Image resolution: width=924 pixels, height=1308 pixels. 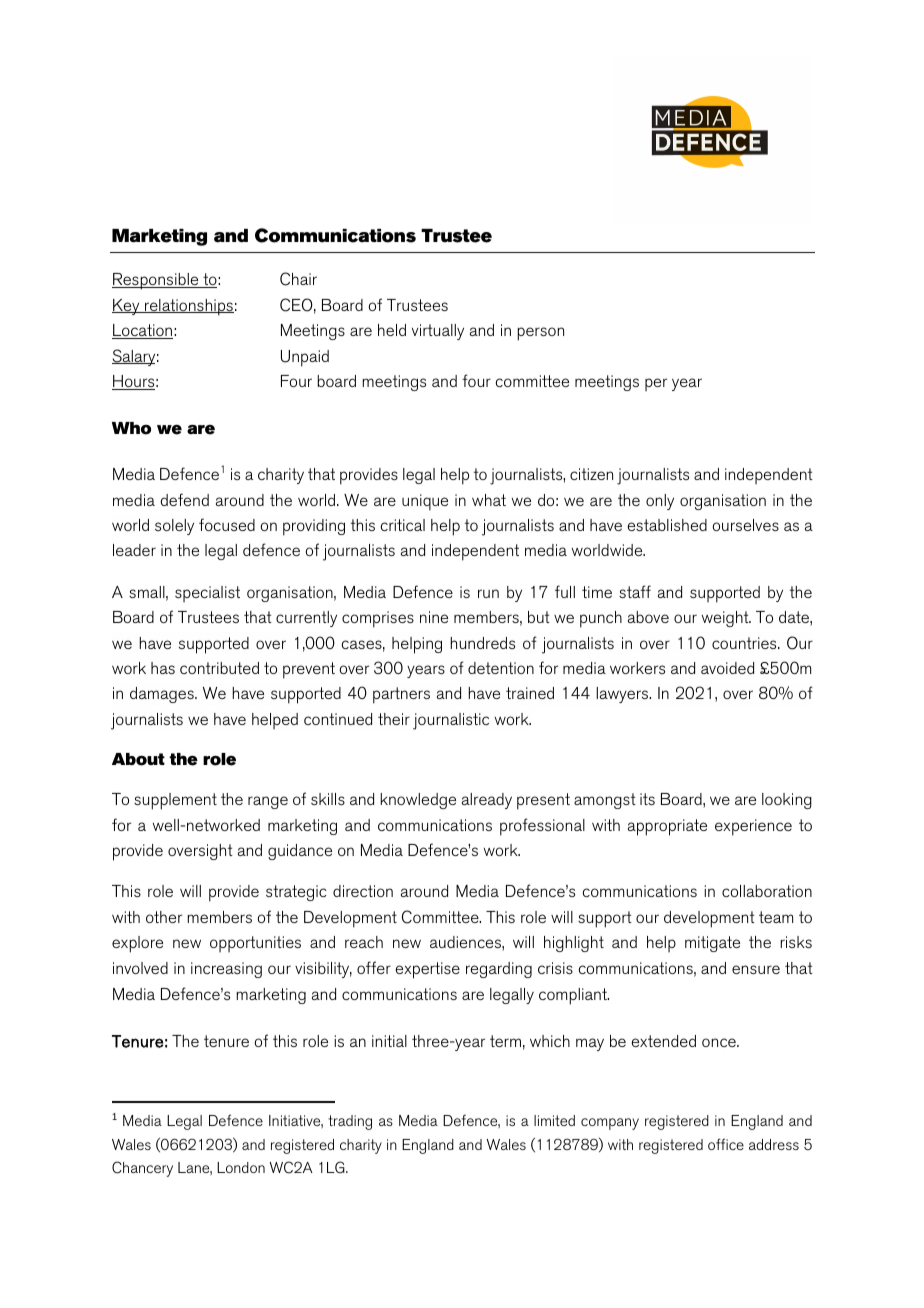 What do you see at coordinates (554, 1120) in the page?
I see `limited` at bounding box center [554, 1120].
